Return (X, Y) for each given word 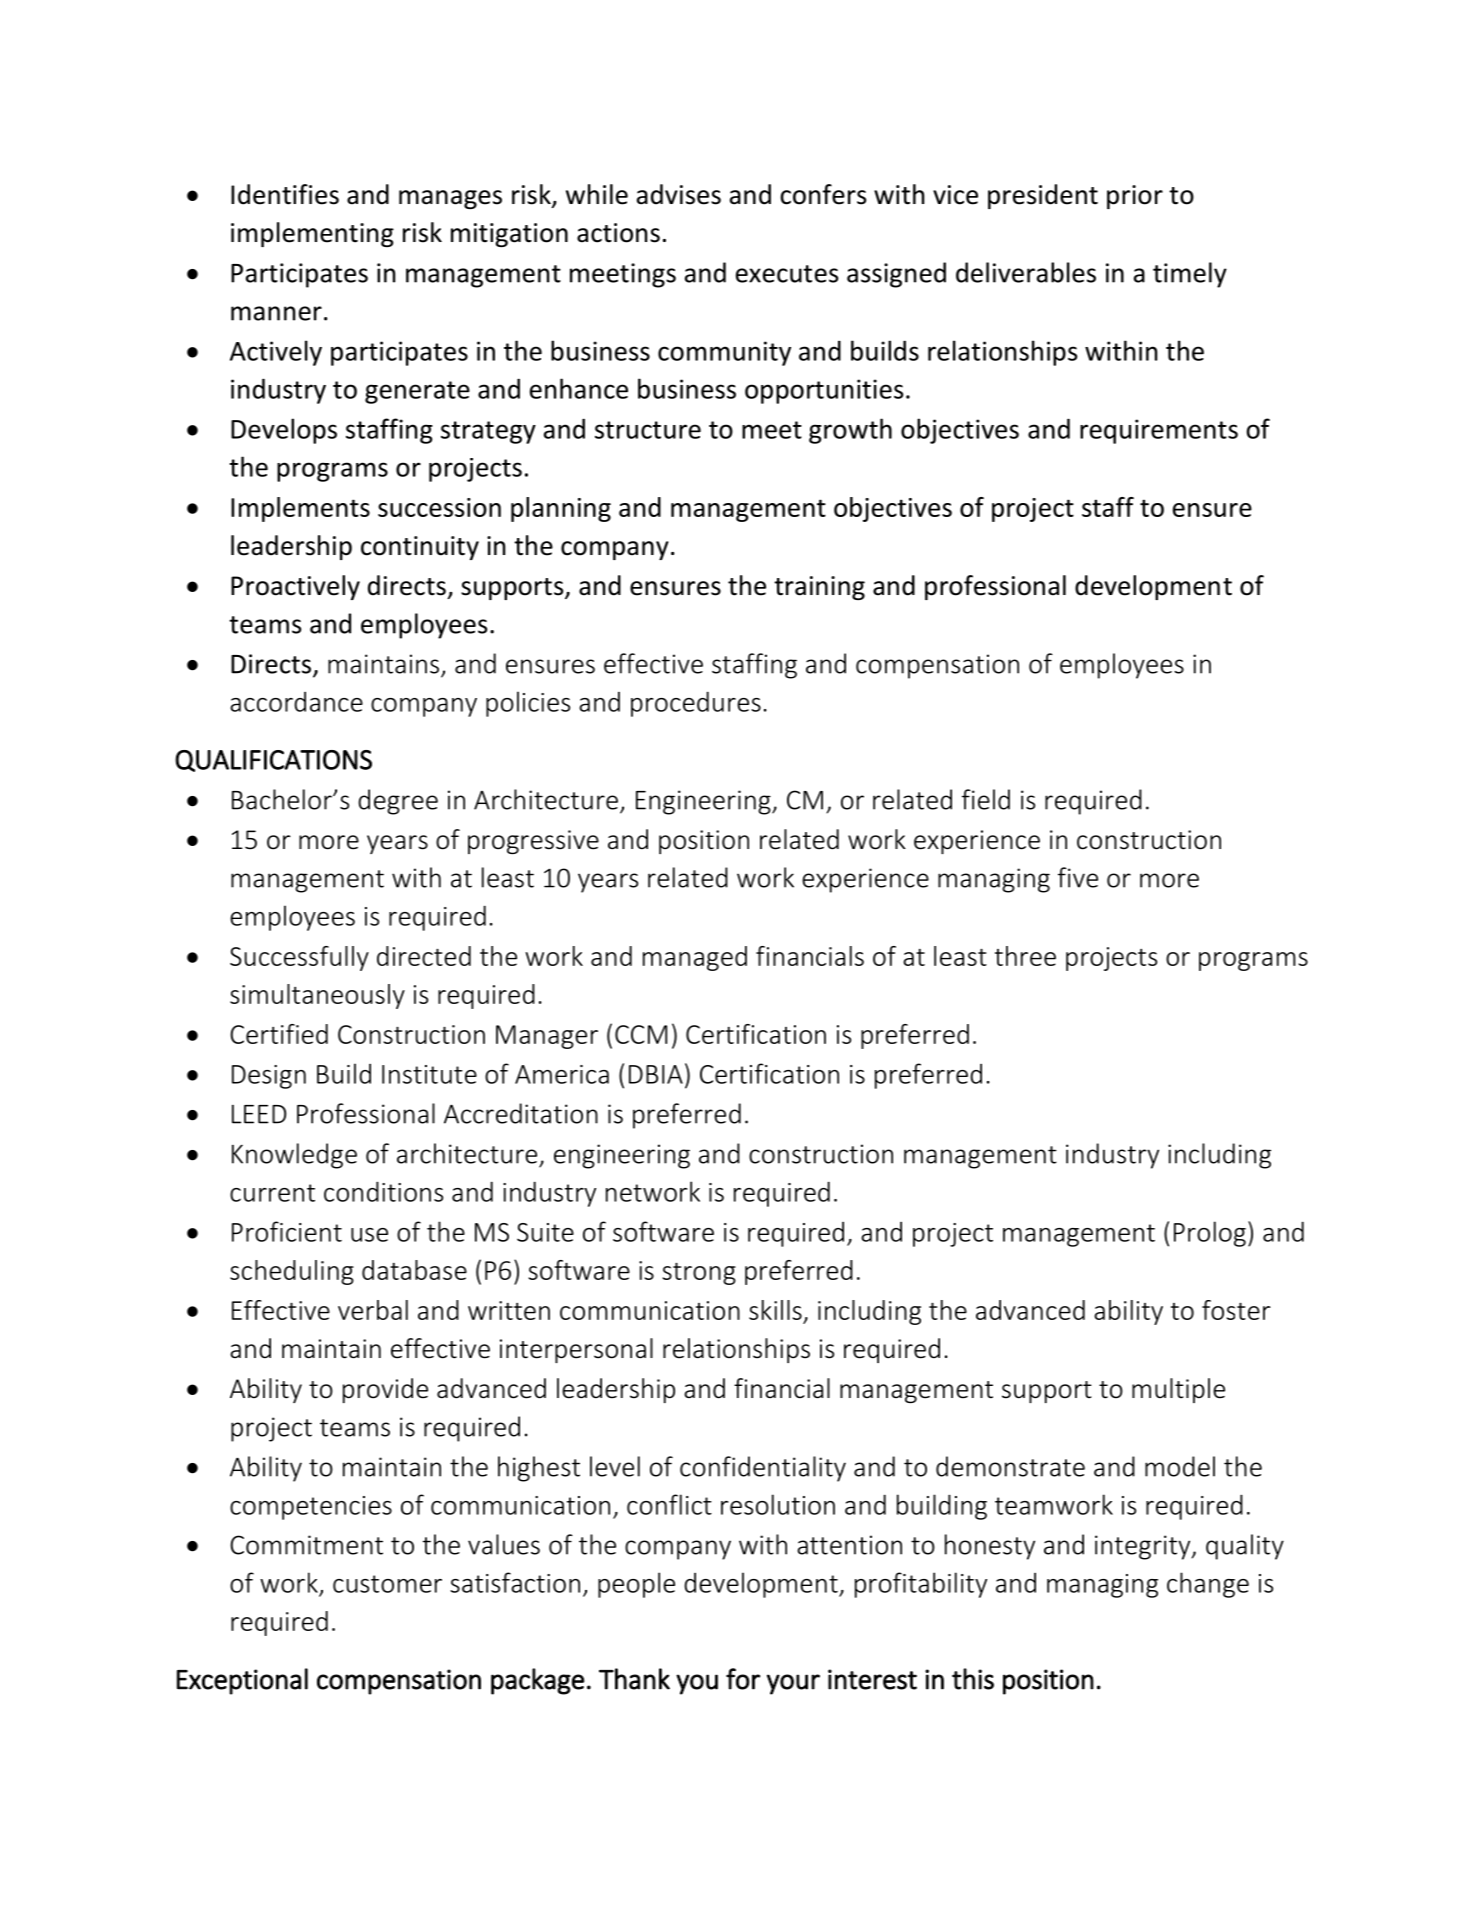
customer (387, 1584)
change (1208, 1585)
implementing (312, 234)
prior (1135, 197)
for (743, 1679)
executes (787, 274)
